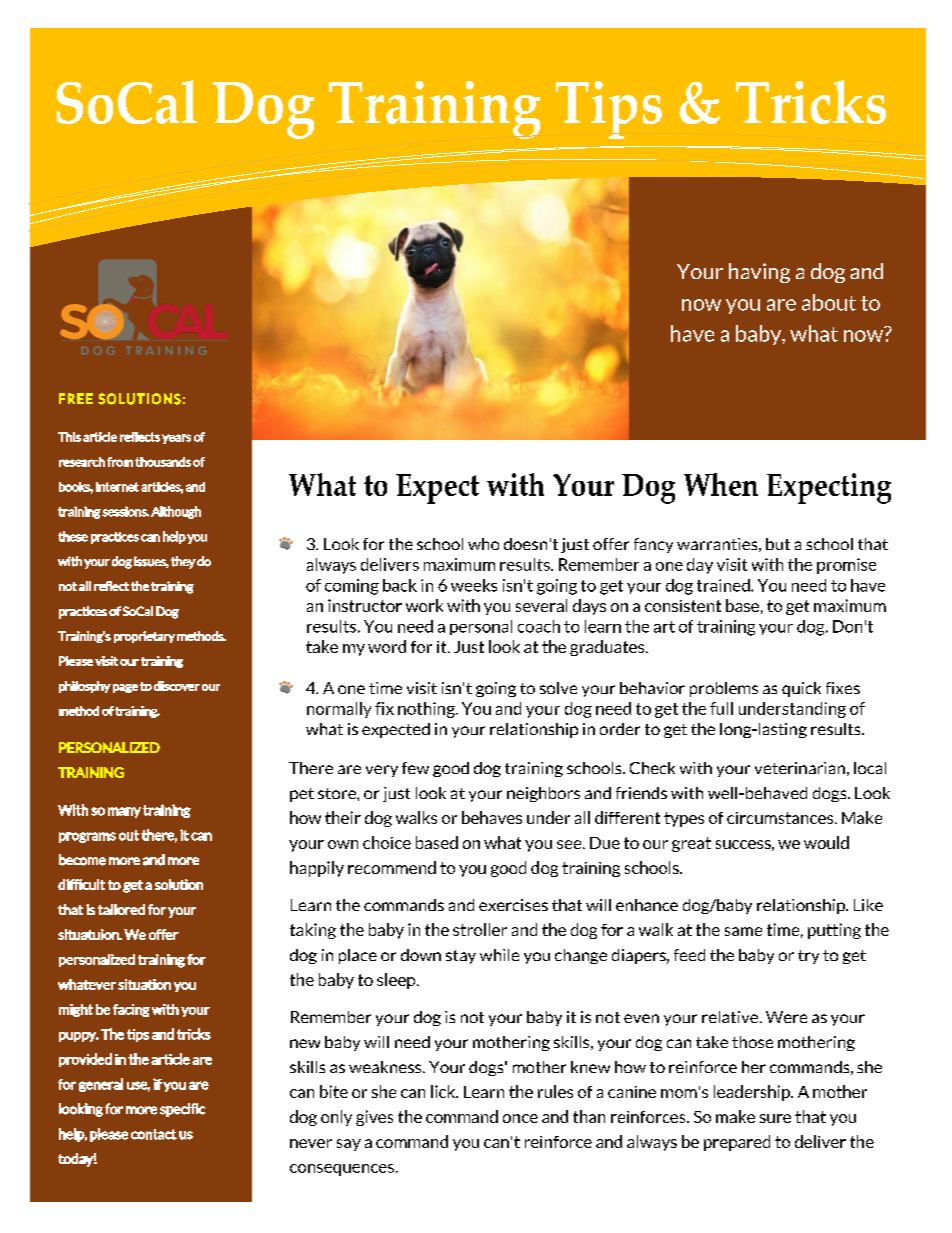 The height and width of the screenshot is (1233, 952). I want to click on about, so click(829, 302).
